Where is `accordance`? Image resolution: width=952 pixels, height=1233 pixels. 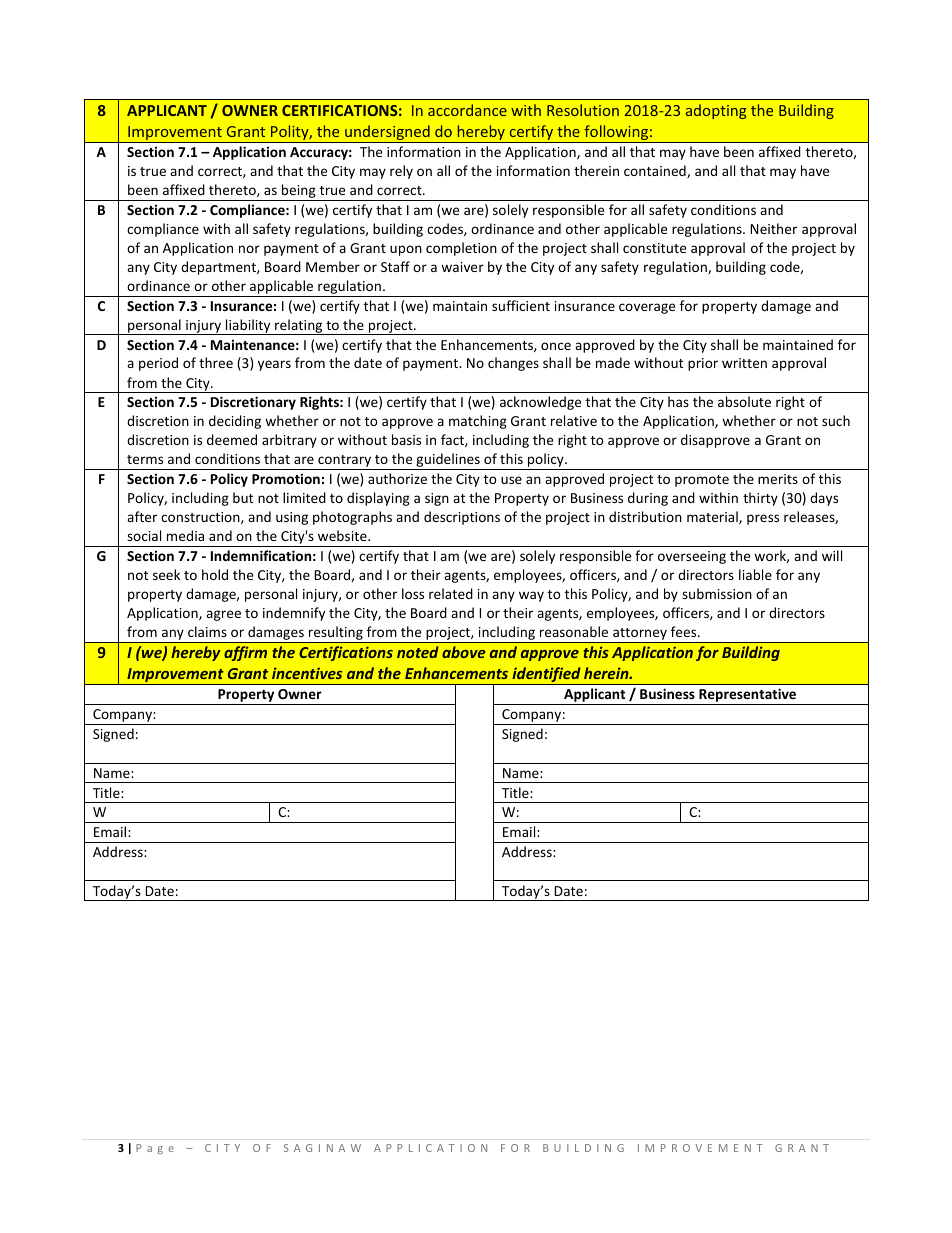 accordance is located at coordinates (467, 110).
